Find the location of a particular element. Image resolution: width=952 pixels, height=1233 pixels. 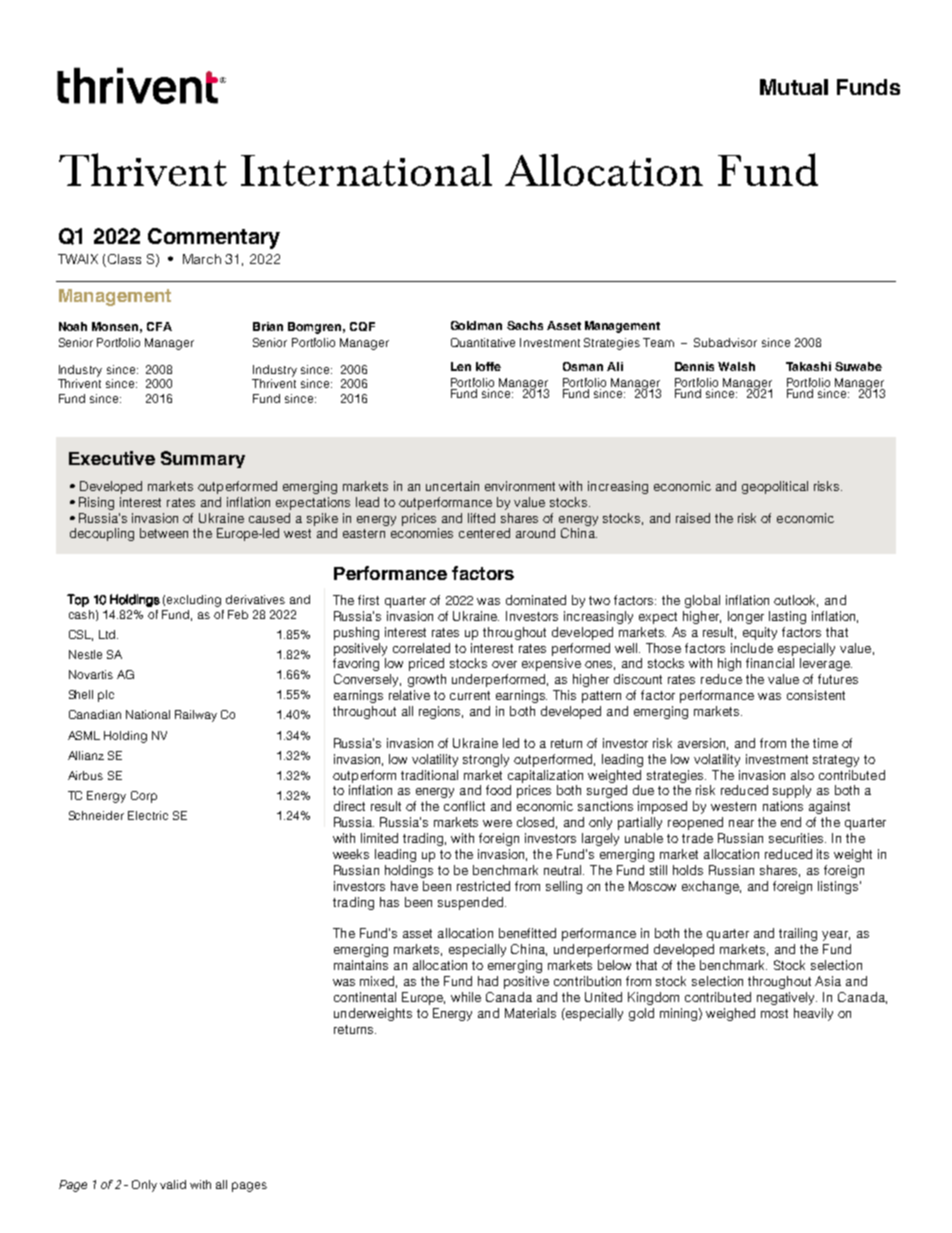

excluding is located at coordinates (194, 601).
